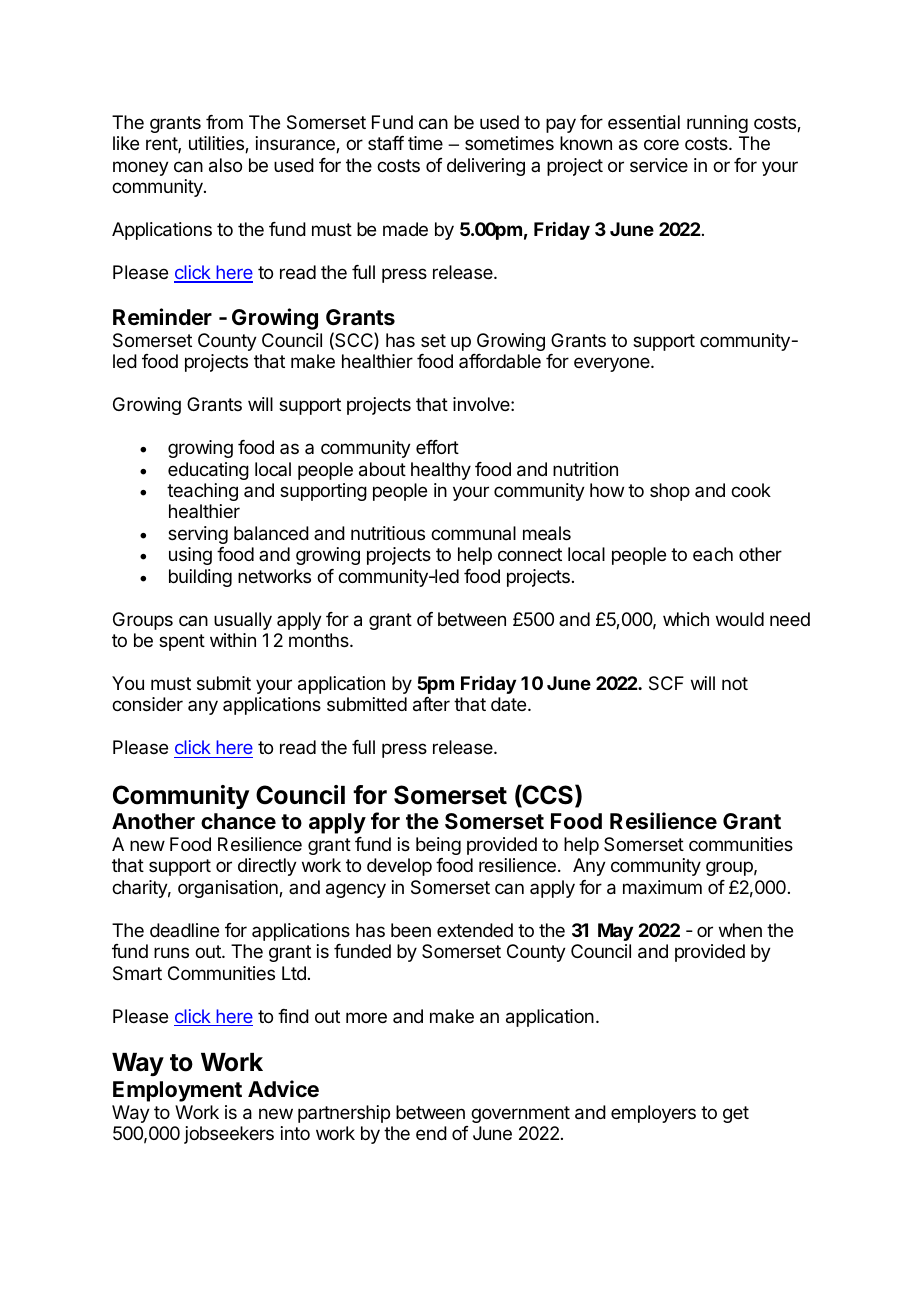 This screenshot has width=924, height=1308. Describe the element at coordinates (217, 144) in the screenshot. I see `utilities` at that location.
